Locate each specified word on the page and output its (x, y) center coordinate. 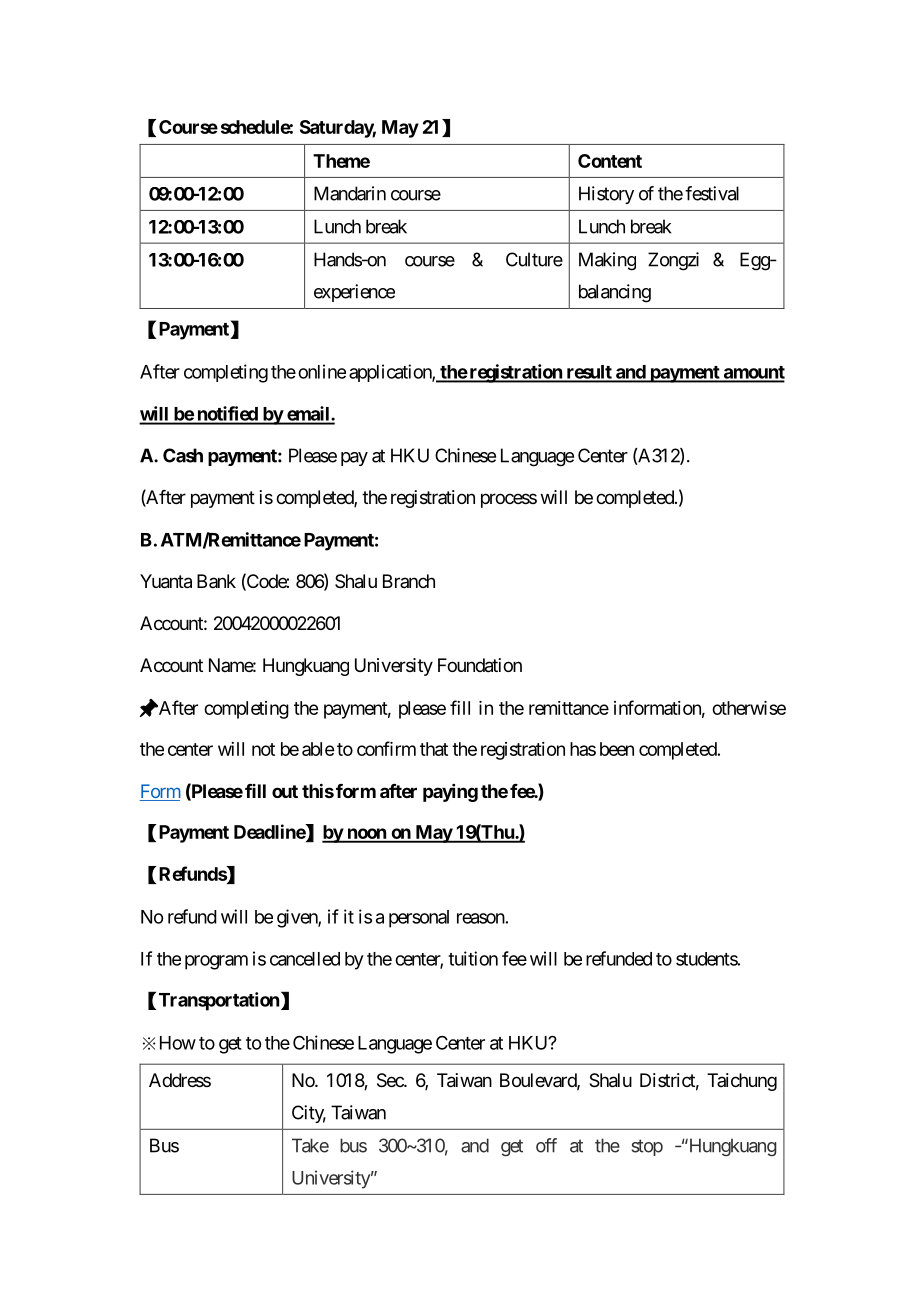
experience (354, 293)
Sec (391, 1080)
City (309, 1114)
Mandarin (350, 193)
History (606, 195)
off (546, 1145)
